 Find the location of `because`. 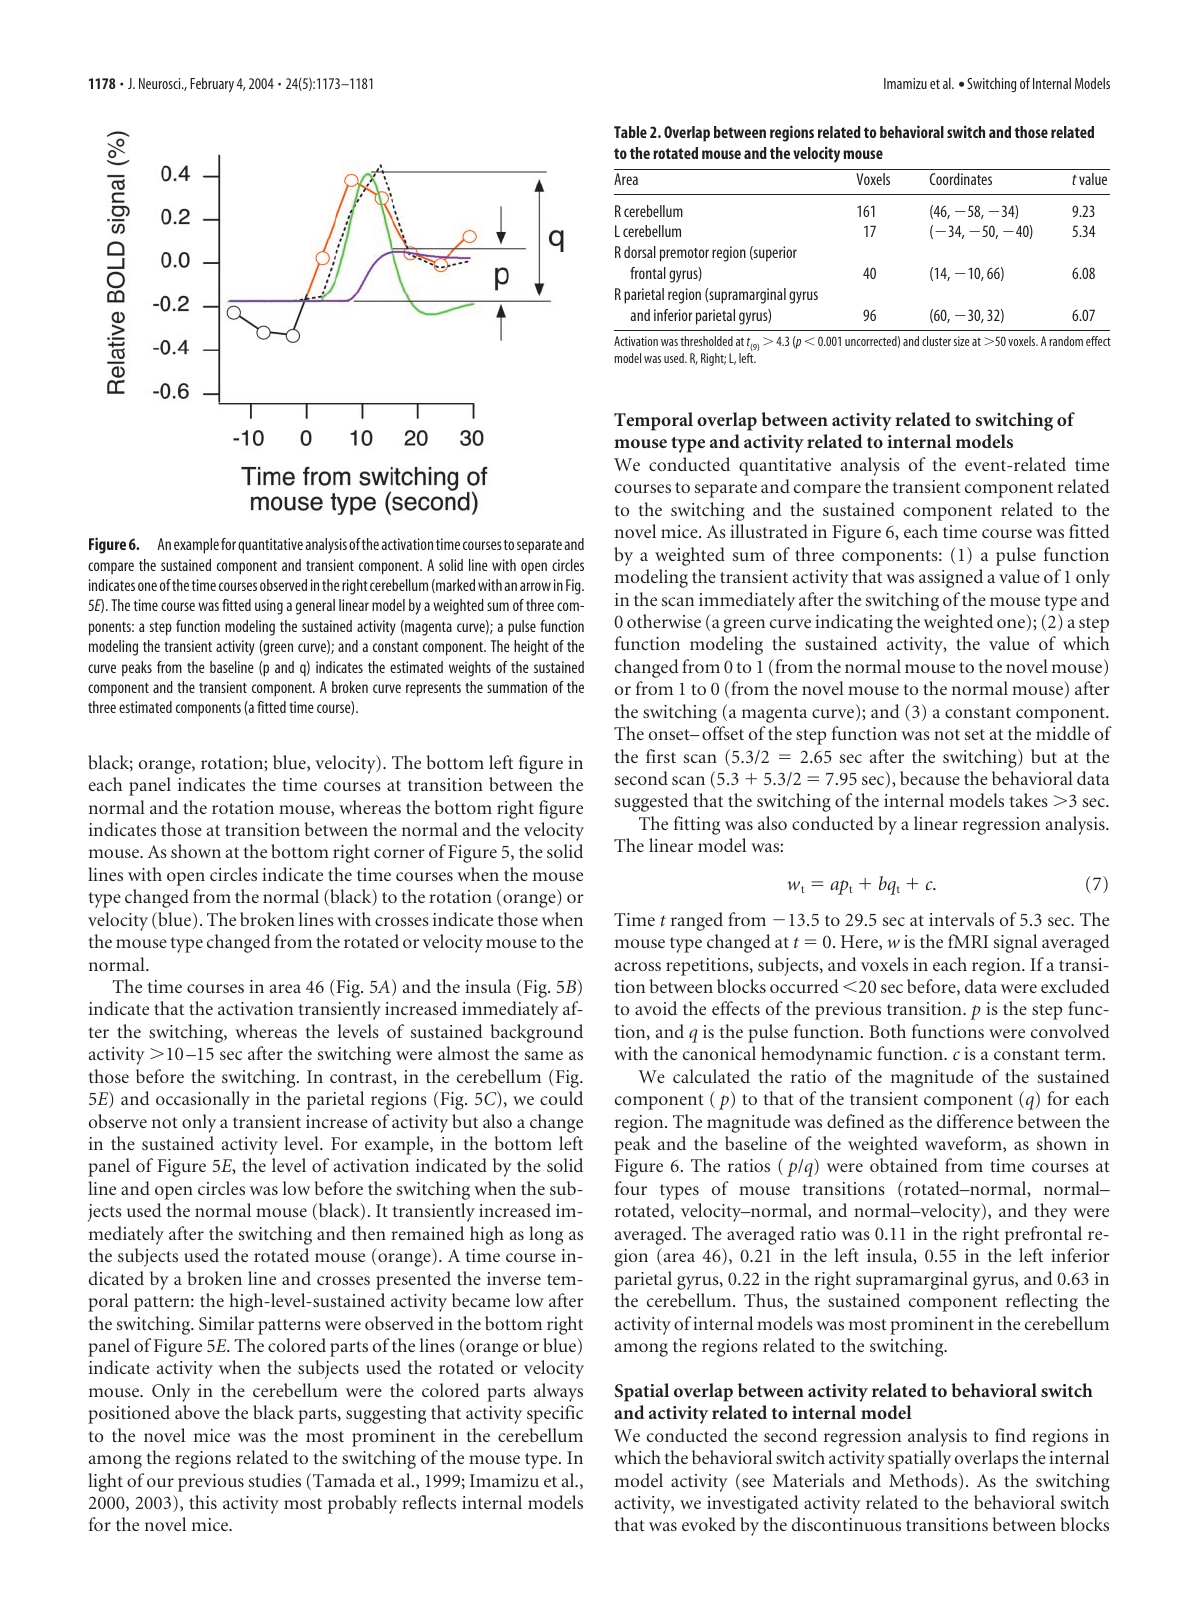

because is located at coordinates (930, 778).
